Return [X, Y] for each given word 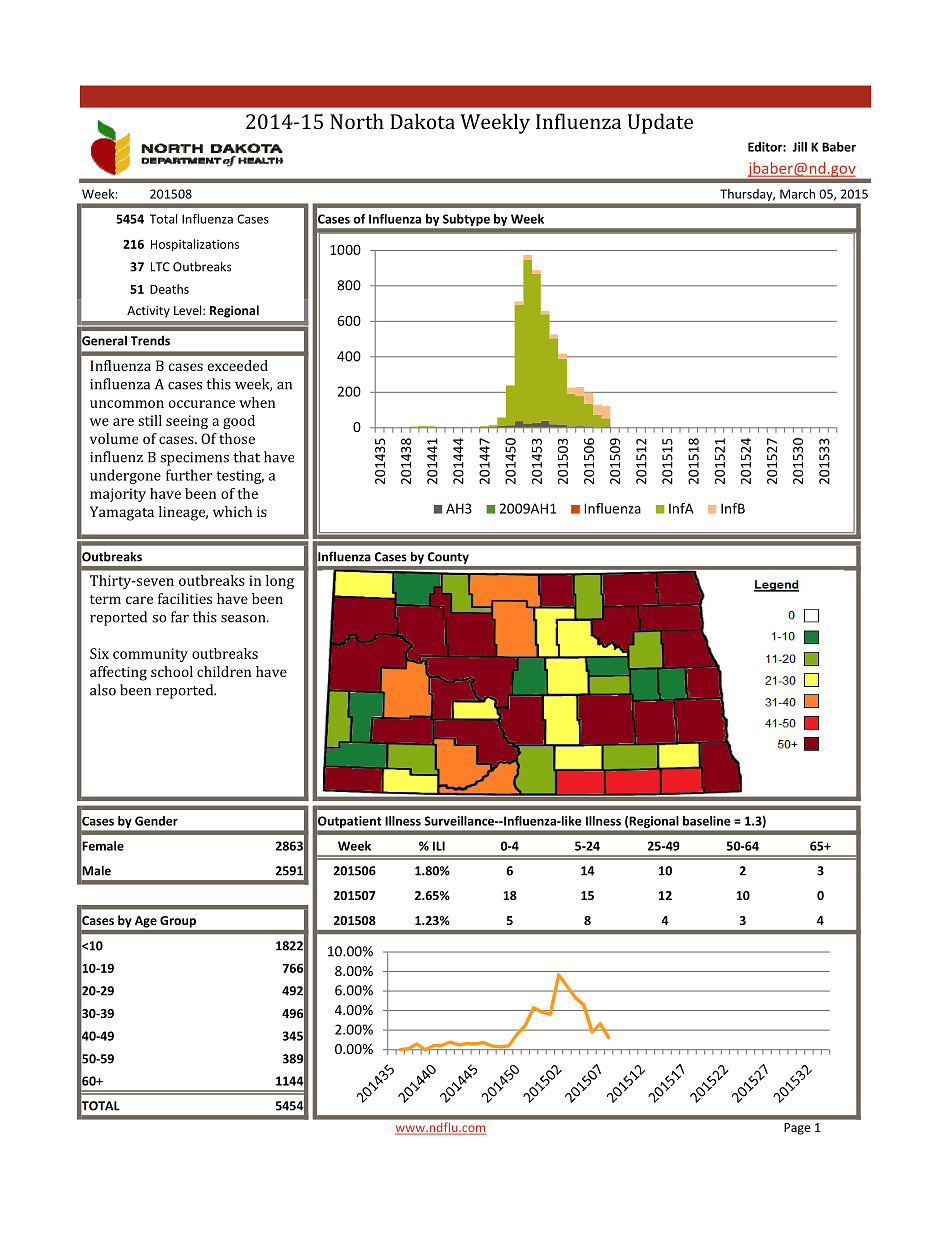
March [797, 194]
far [180, 617]
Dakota [422, 121]
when [257, 402]
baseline [707, 821]
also [103, 690]
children [224, 671]
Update [660, 123]
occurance [202, 404]
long [280, 582]
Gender [156, 821]
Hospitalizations [195, 245]
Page [797, 1129]
